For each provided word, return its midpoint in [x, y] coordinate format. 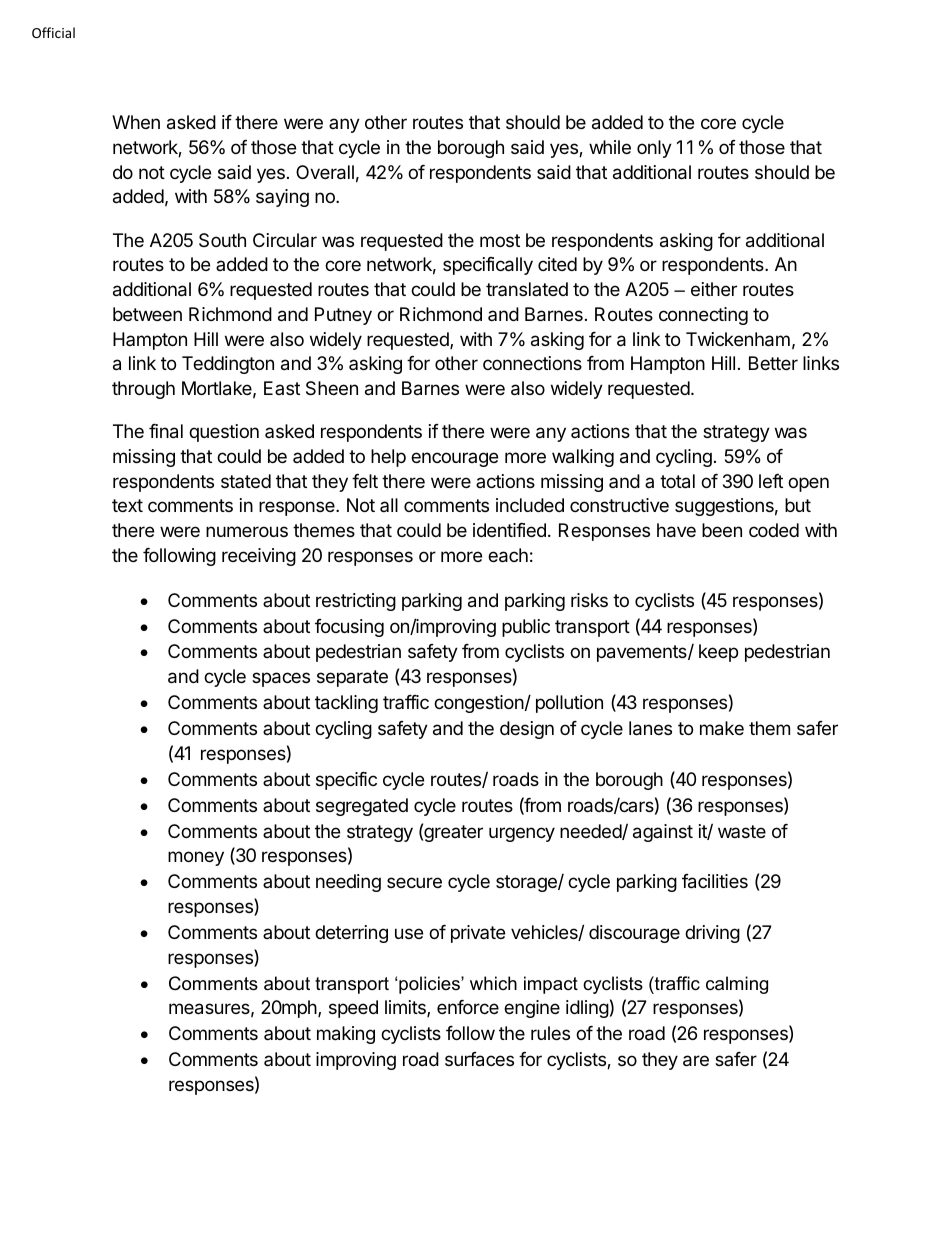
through [143, 390]
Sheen [332, 388]
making [346, 1035]
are [696, 1061]
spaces [281, 679]
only [654, 149]
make [722, 728]
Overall [325, 172]
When [136, 122]
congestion [479, 704]
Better [773, 363]
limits [406, 1008]
